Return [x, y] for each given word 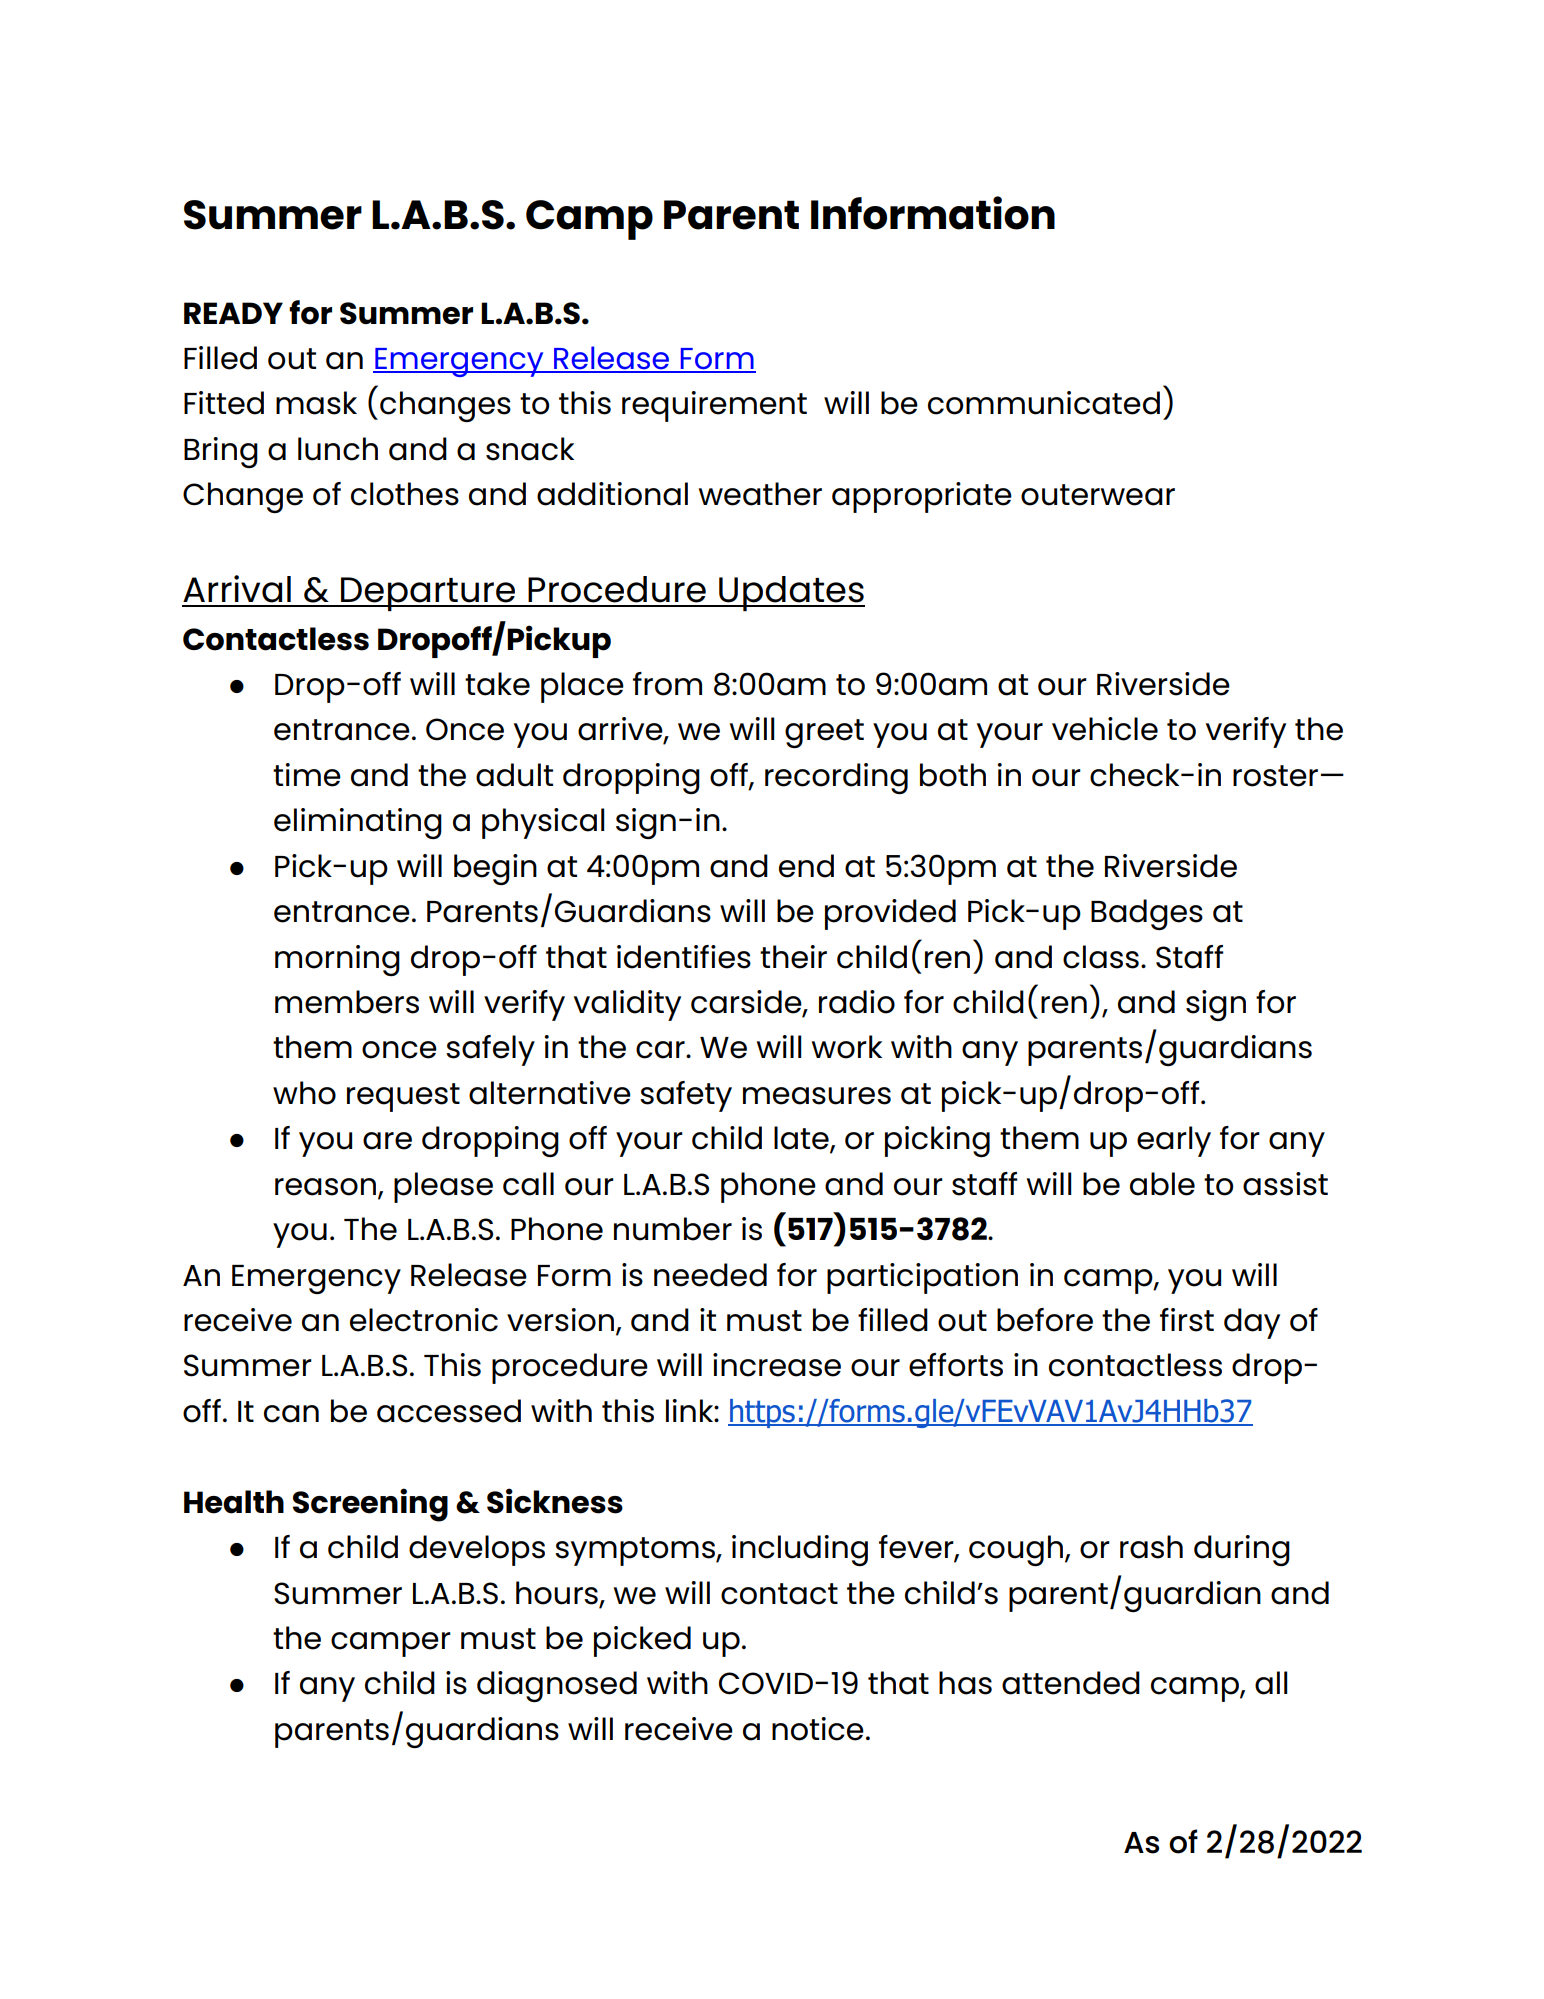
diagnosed [557, 1686]
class [1101, 957]
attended [1071, 1683]
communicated [1044, 403]
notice [818, 1729]
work [847, 1047]
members [347, 1002]
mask [316, 403]
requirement [714, 406]
